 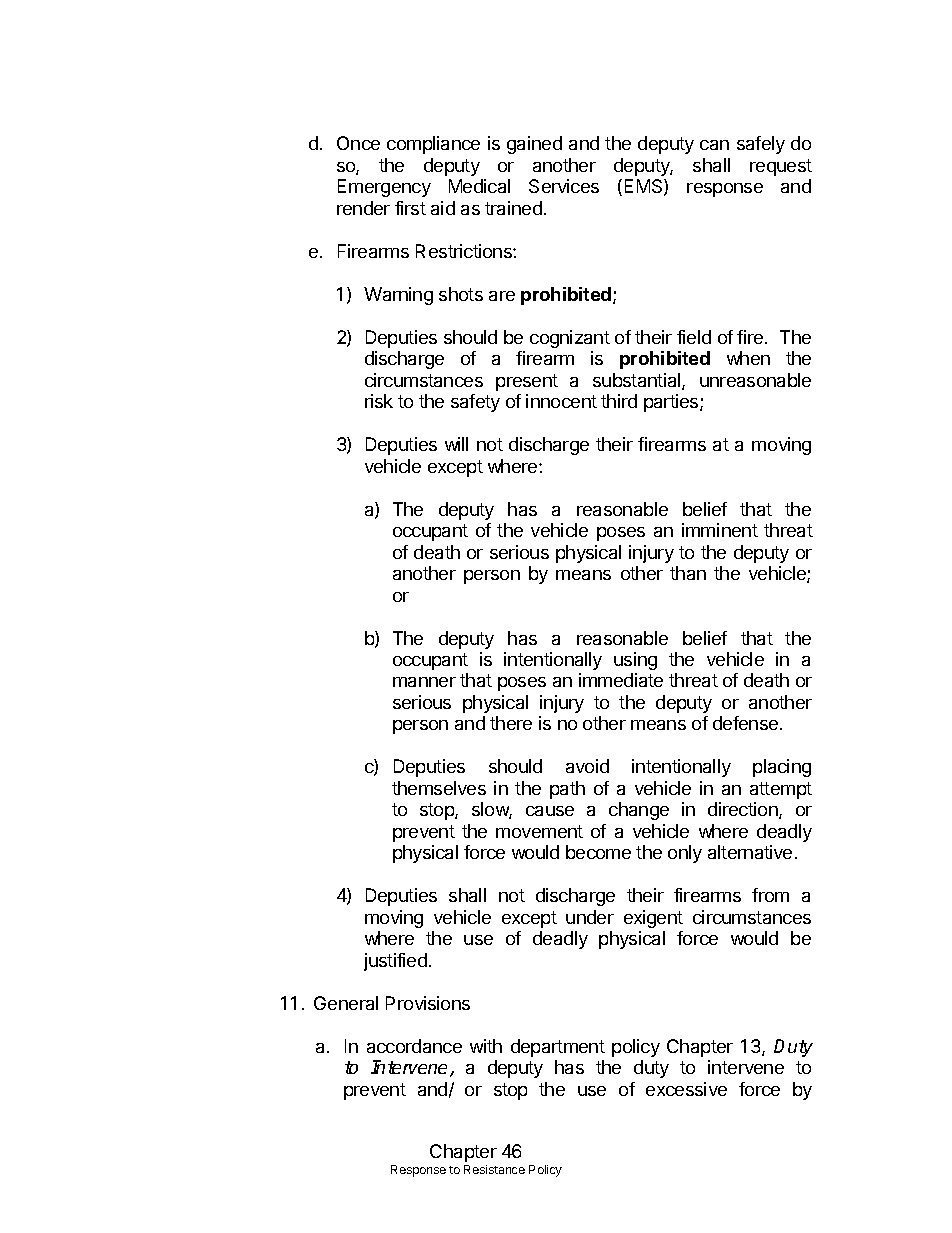 What do you see at coordinates (414, 1046) in the image?
I see `accordance` at bounding box center [414, 1046].
